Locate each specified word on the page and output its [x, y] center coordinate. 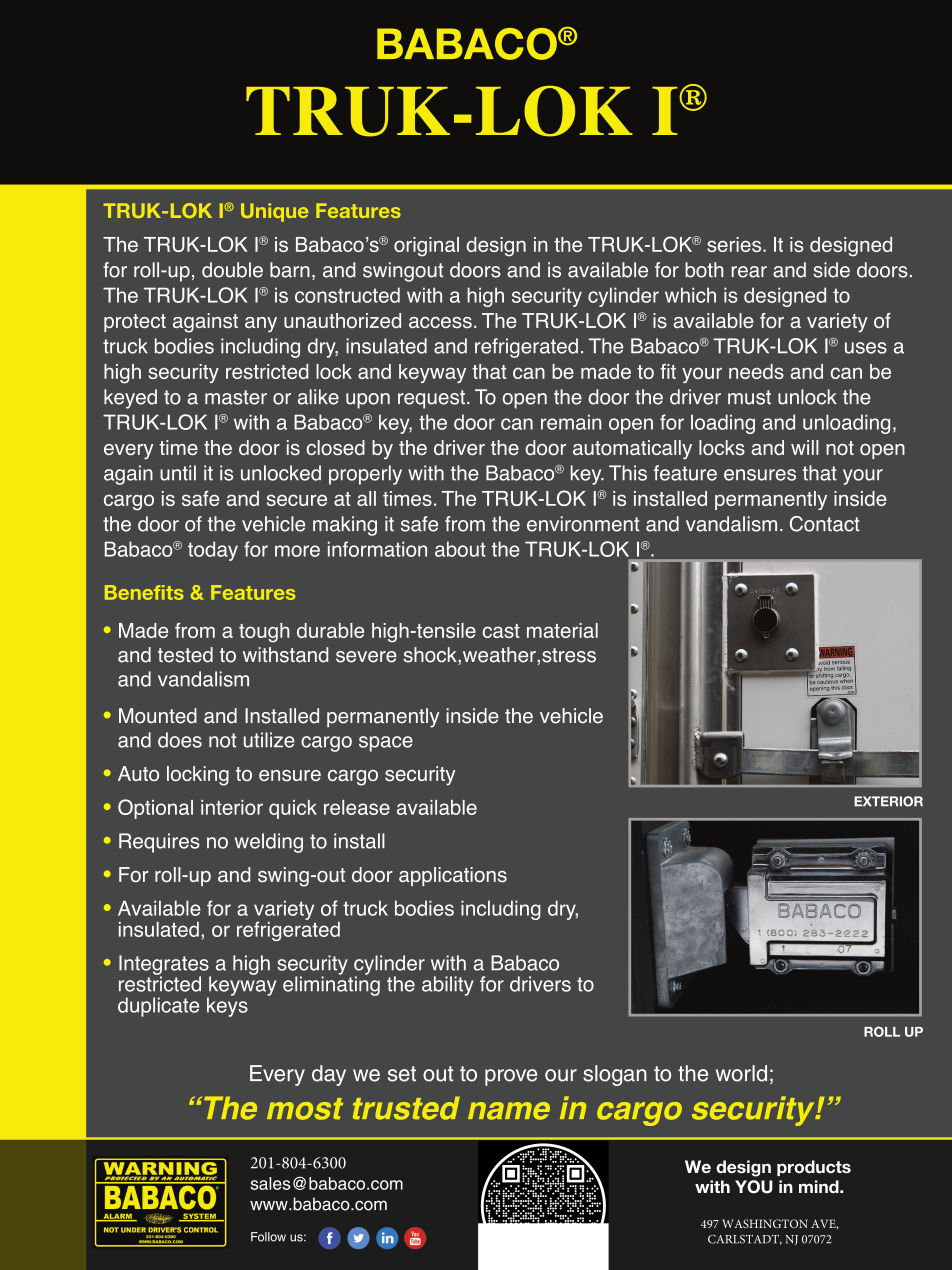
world [741, 1073]
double [232, 270]
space [386, 744]
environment [583, 524]
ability [448, 986]
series [734, 244]
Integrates [165, 966]
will [805, 447]
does [180, 740]
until [178, 473]
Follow [268, 1237]
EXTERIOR [888, 801]
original [426, 247]
